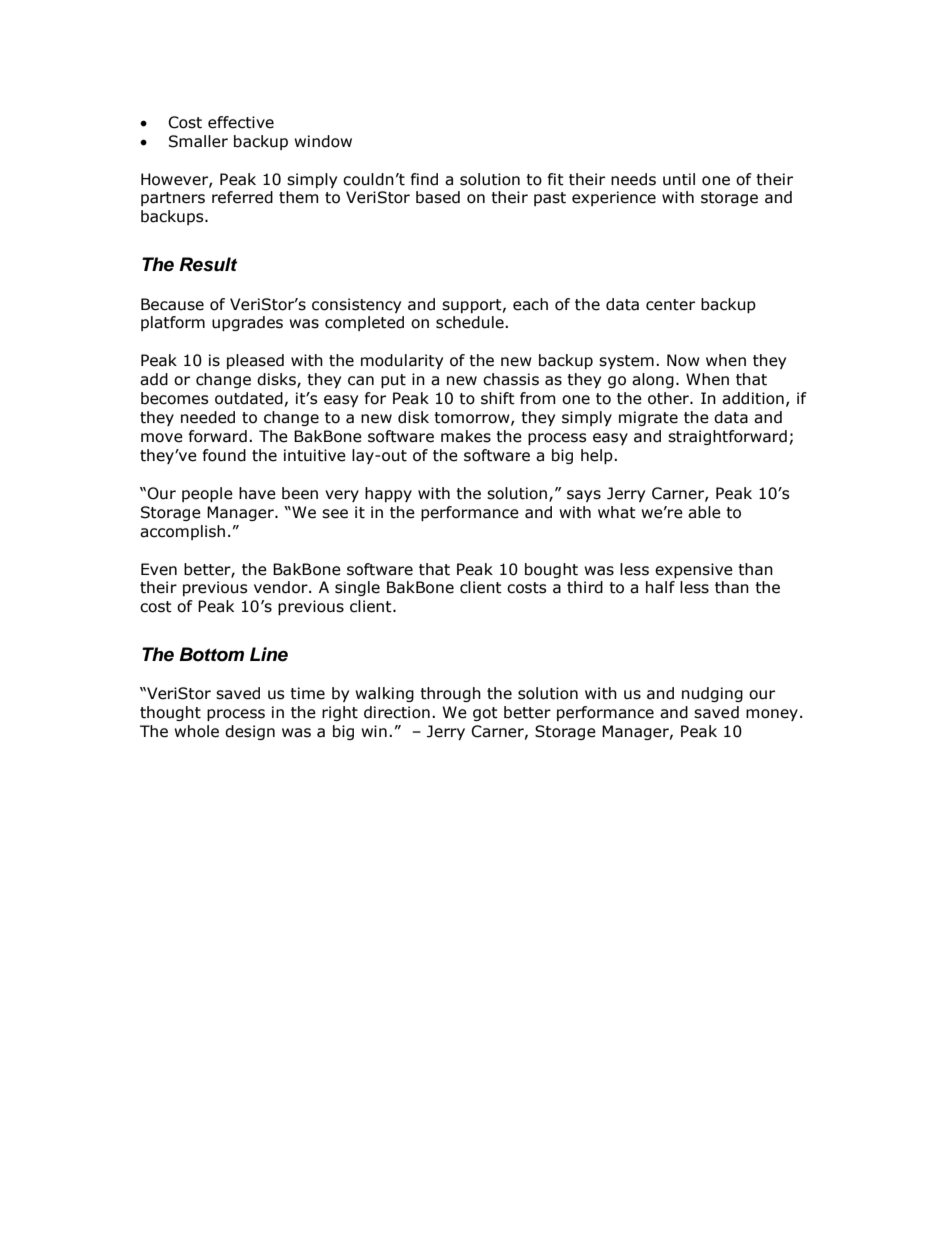 The width and height of the page is (952, 1233). Describe the element at coordinates (704, 512) in the page. I see `able` at that location.
